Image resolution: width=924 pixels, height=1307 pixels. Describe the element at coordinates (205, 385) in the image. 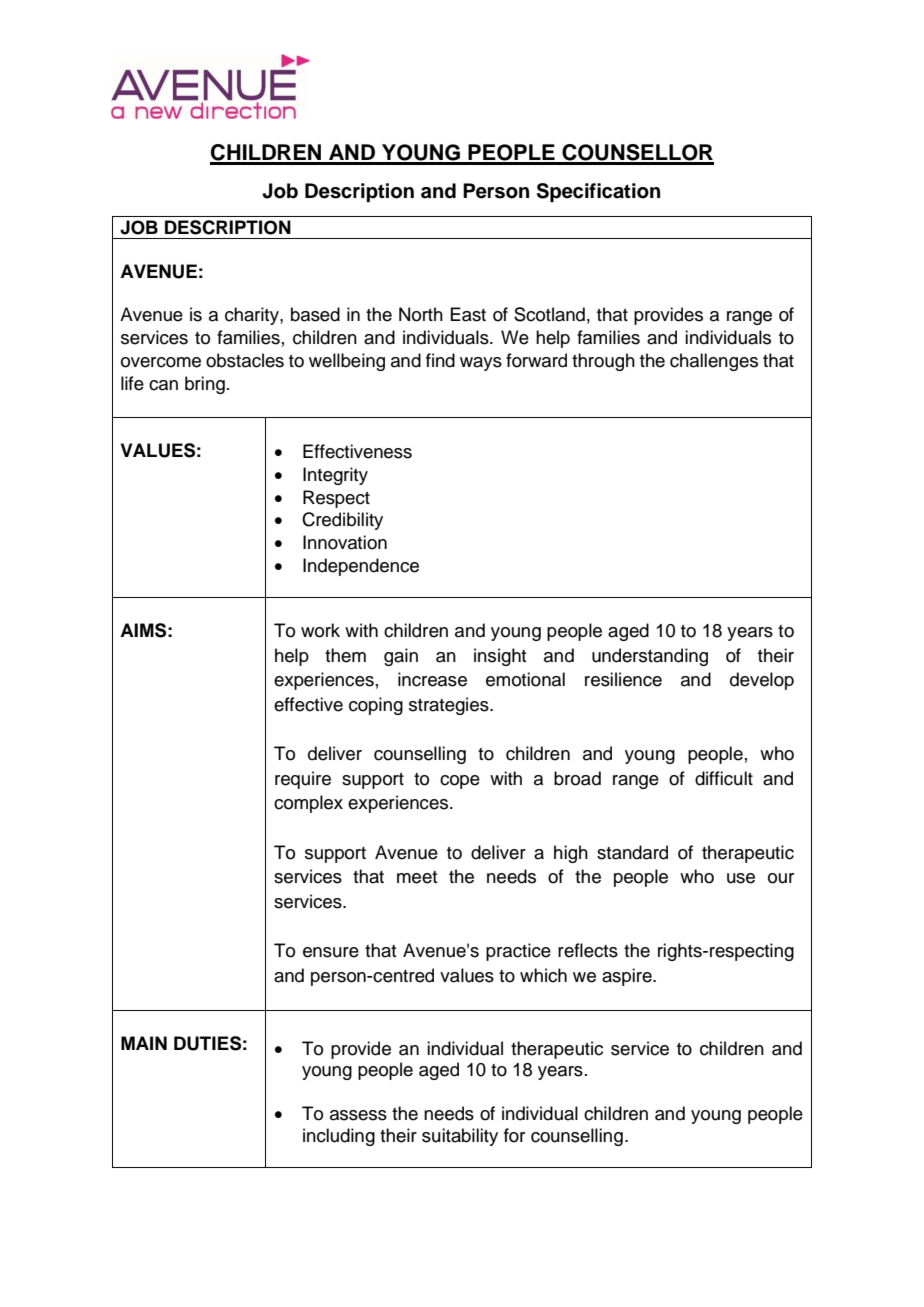

I see `bring` at that location.
